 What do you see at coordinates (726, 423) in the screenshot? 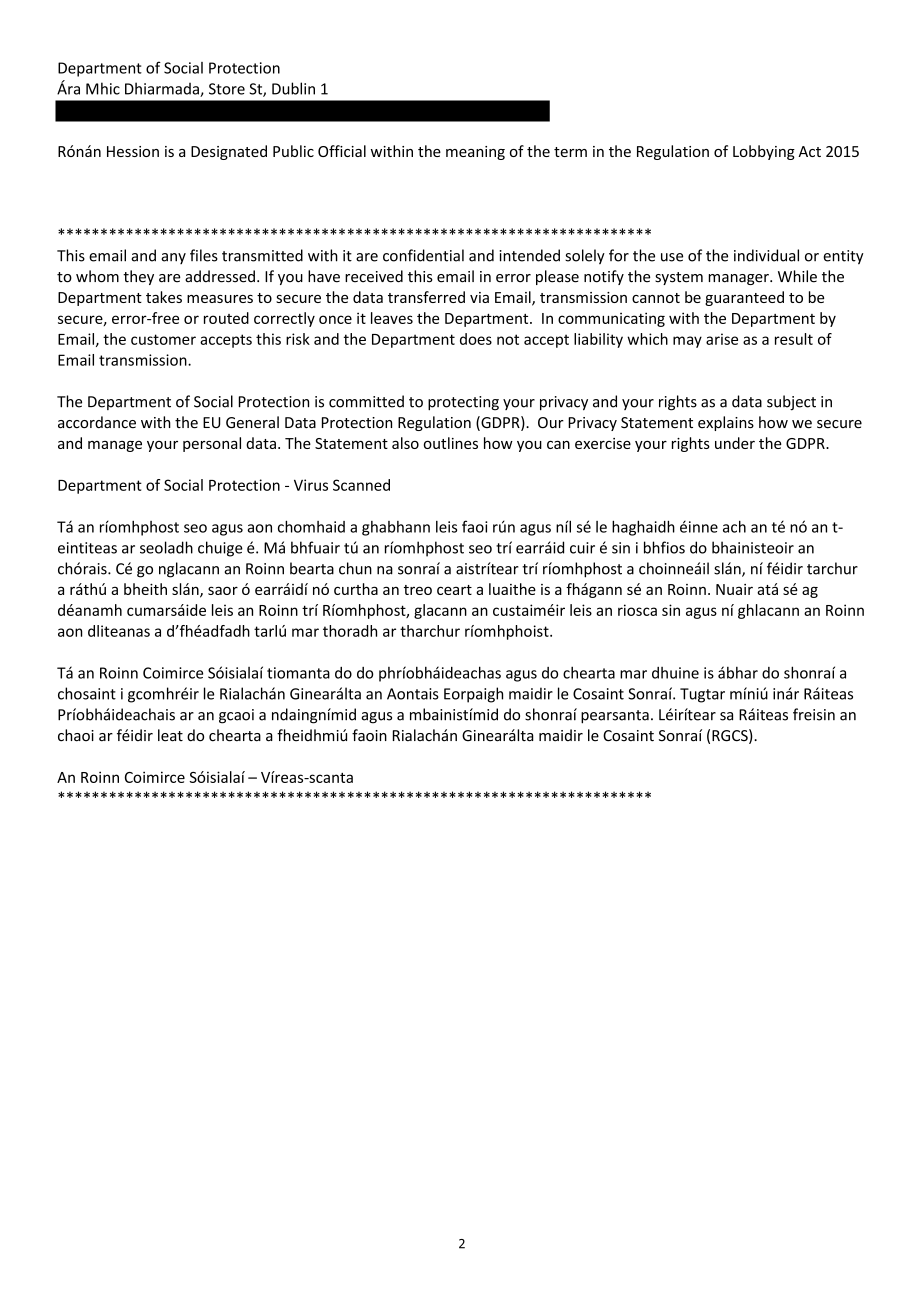
I see `explains` at bounding box center [726, 423].
